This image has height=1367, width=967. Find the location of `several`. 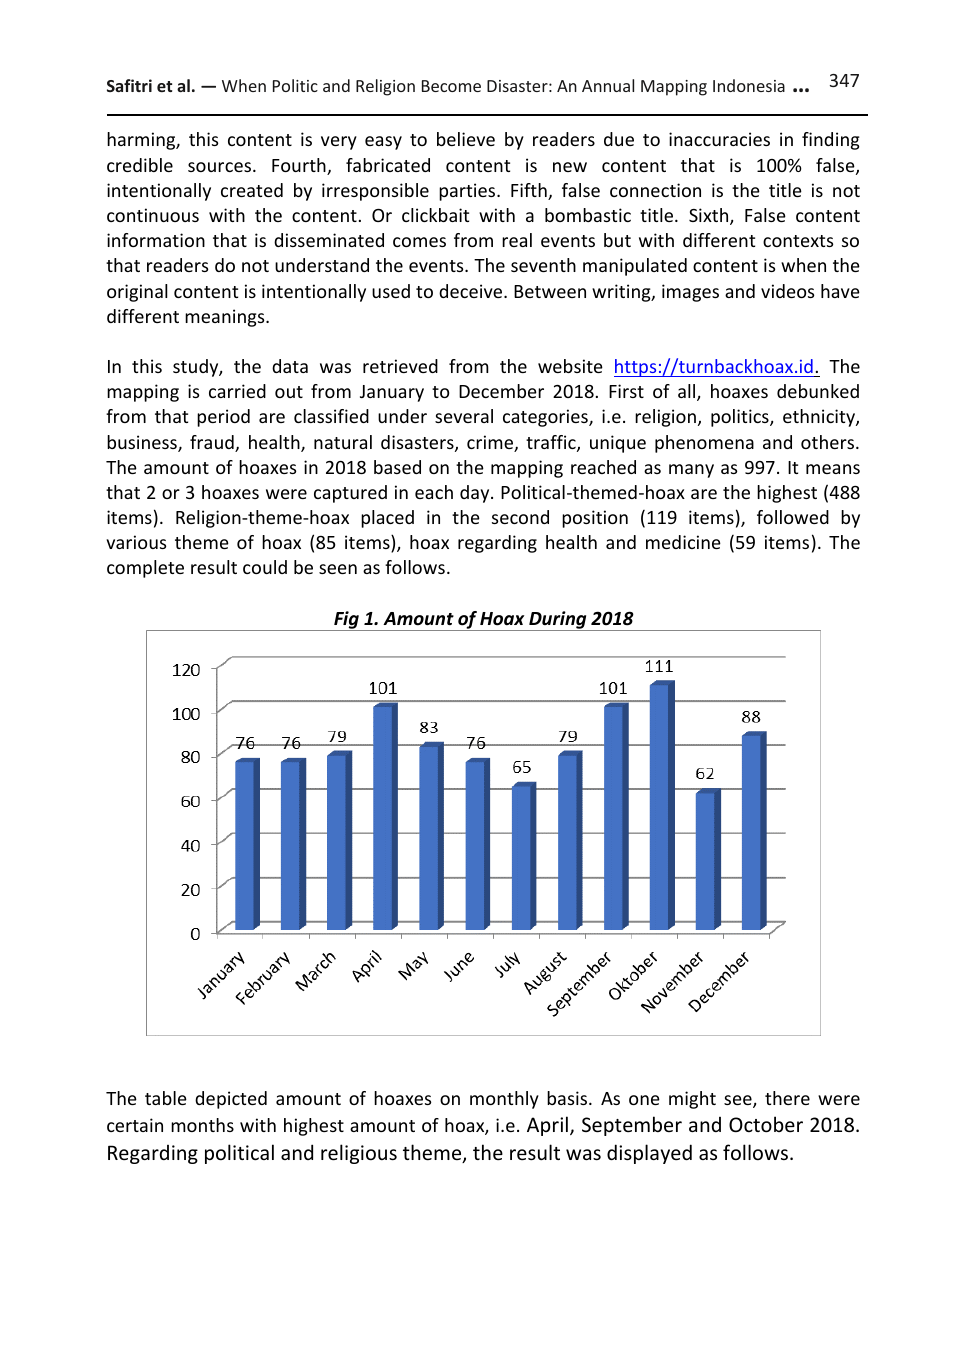

several is located at coordinates (464, 416).
